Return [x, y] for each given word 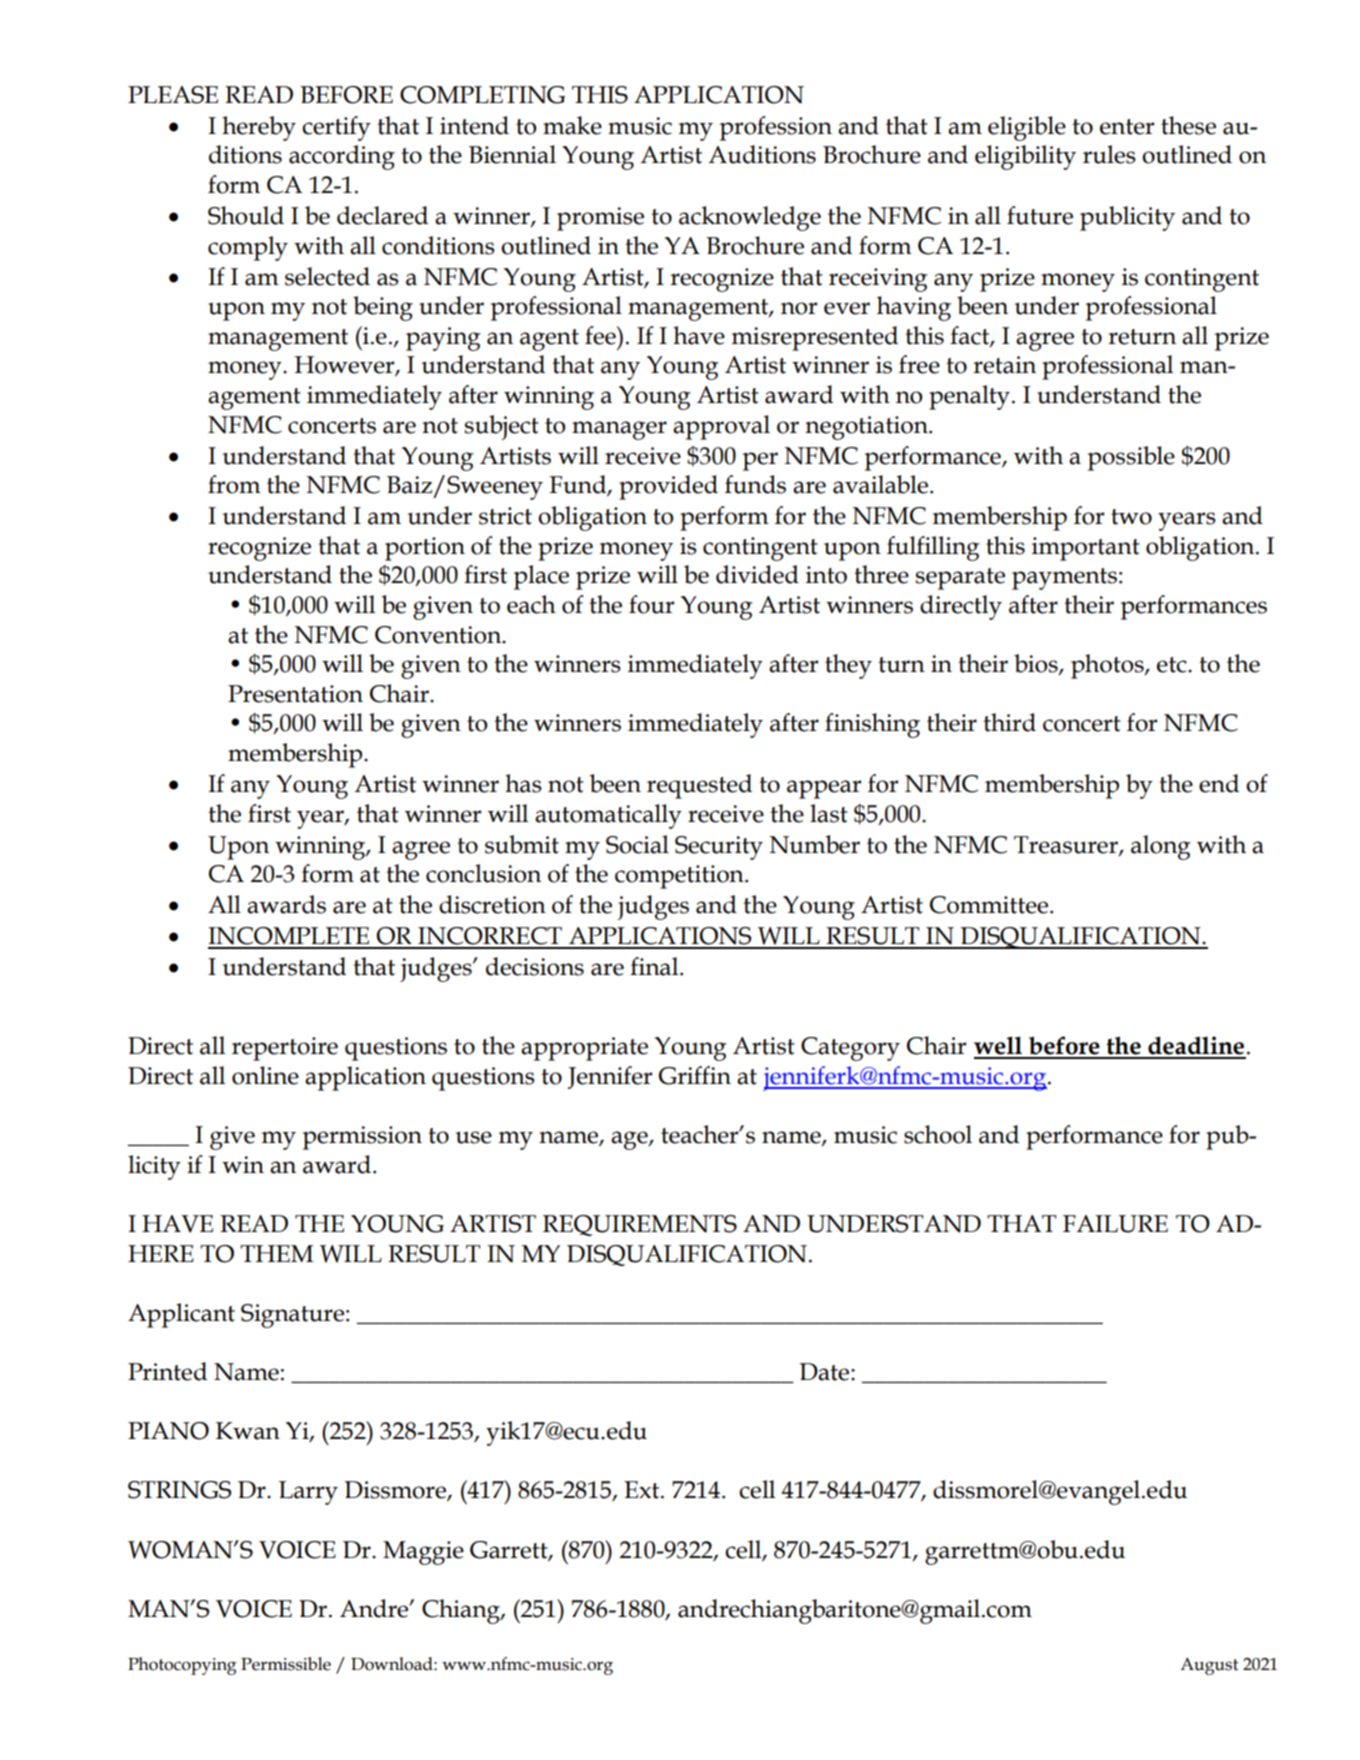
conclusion [483, 873]
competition [680, 877]
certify [336, 128]
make [572, 125]
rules [1109, 154]
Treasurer [1067, 845]
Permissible [286, 1664]
